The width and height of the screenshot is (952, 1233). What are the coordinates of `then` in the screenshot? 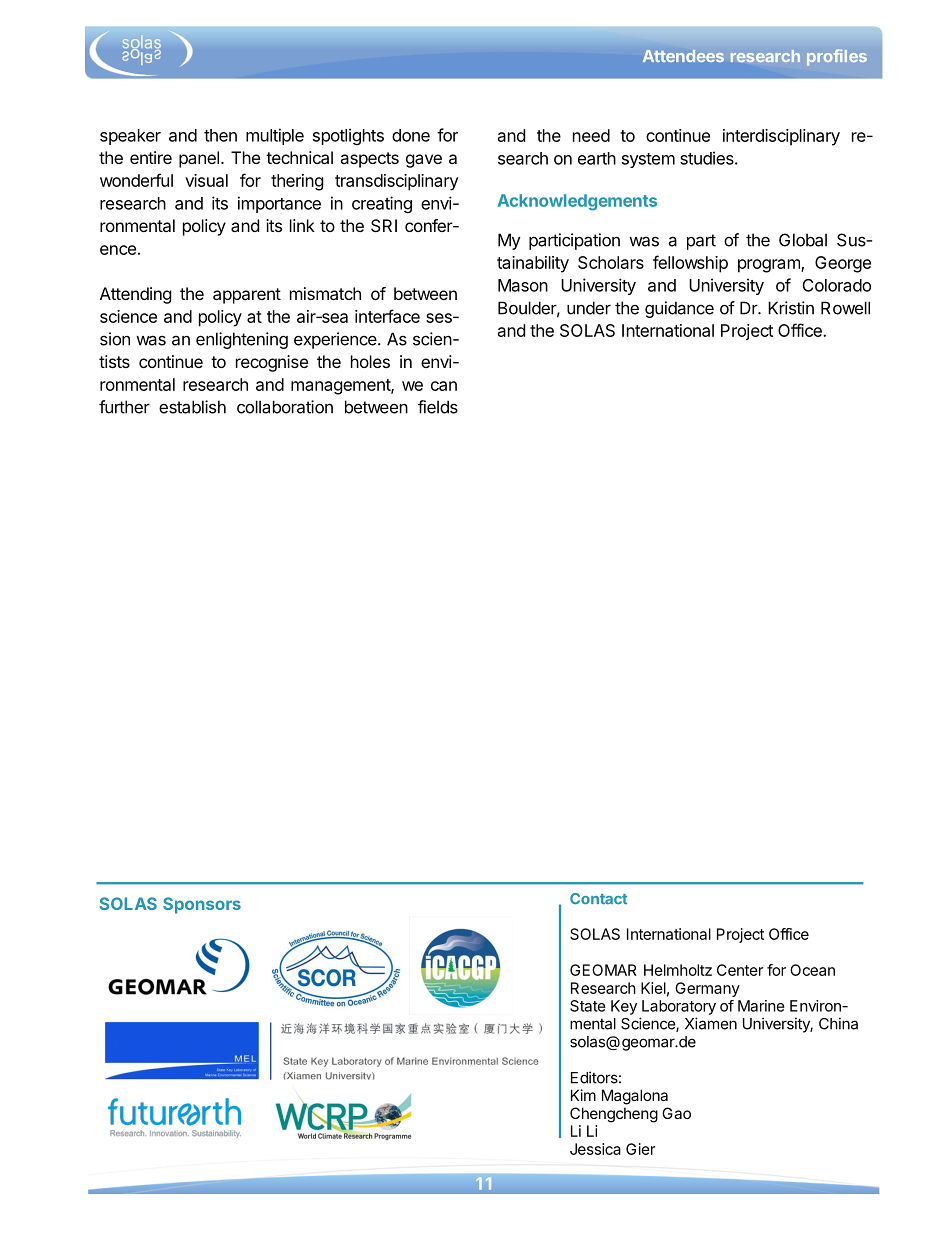 It's located at (220, 135).
